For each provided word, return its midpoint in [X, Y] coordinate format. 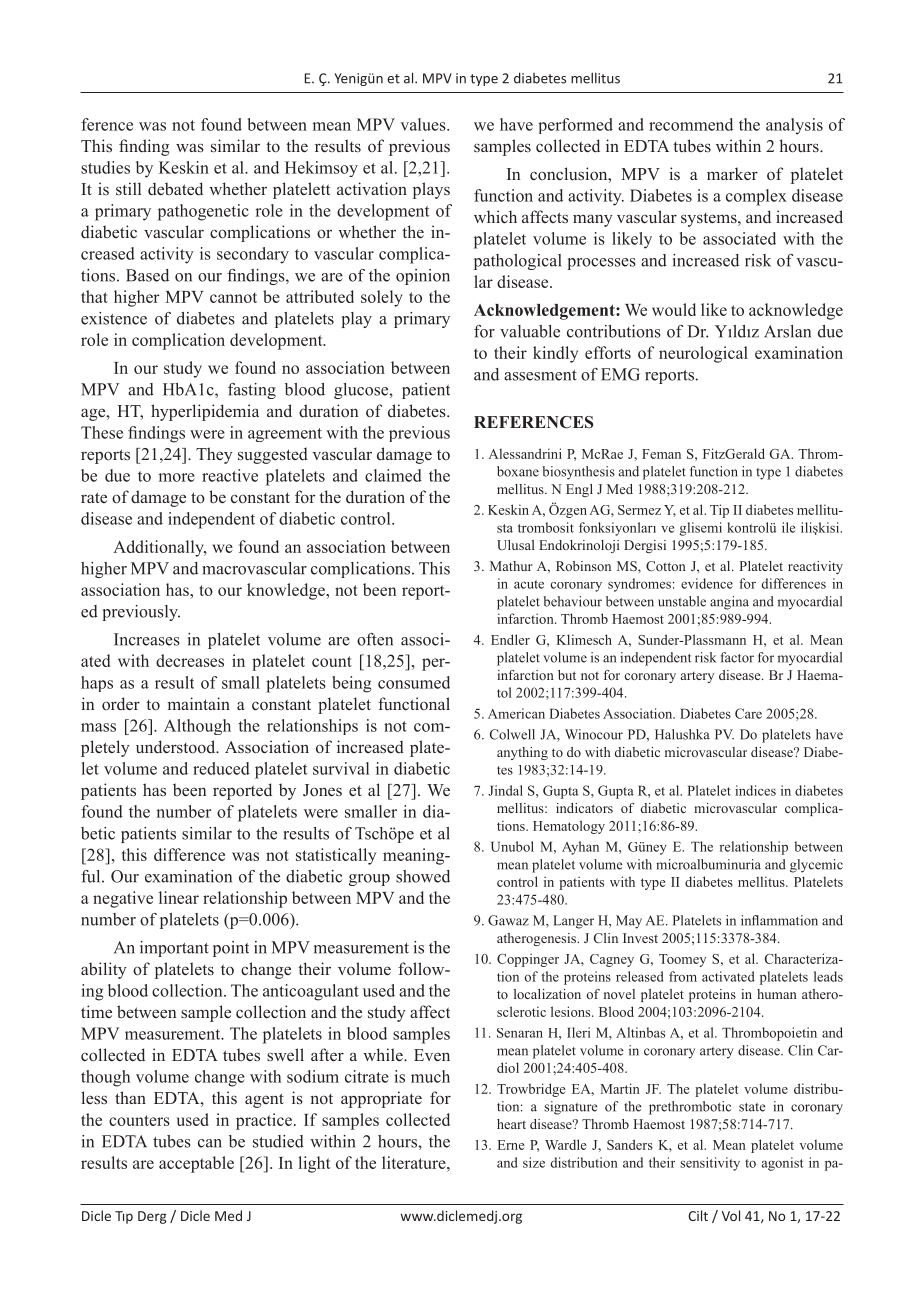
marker [732, 173]
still [128, 188]
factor [737, 657]
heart [511, 1124]
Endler [510, 639]
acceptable [196, 1164]
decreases [190, 660]
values [424, 124]
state [752, 1107]
